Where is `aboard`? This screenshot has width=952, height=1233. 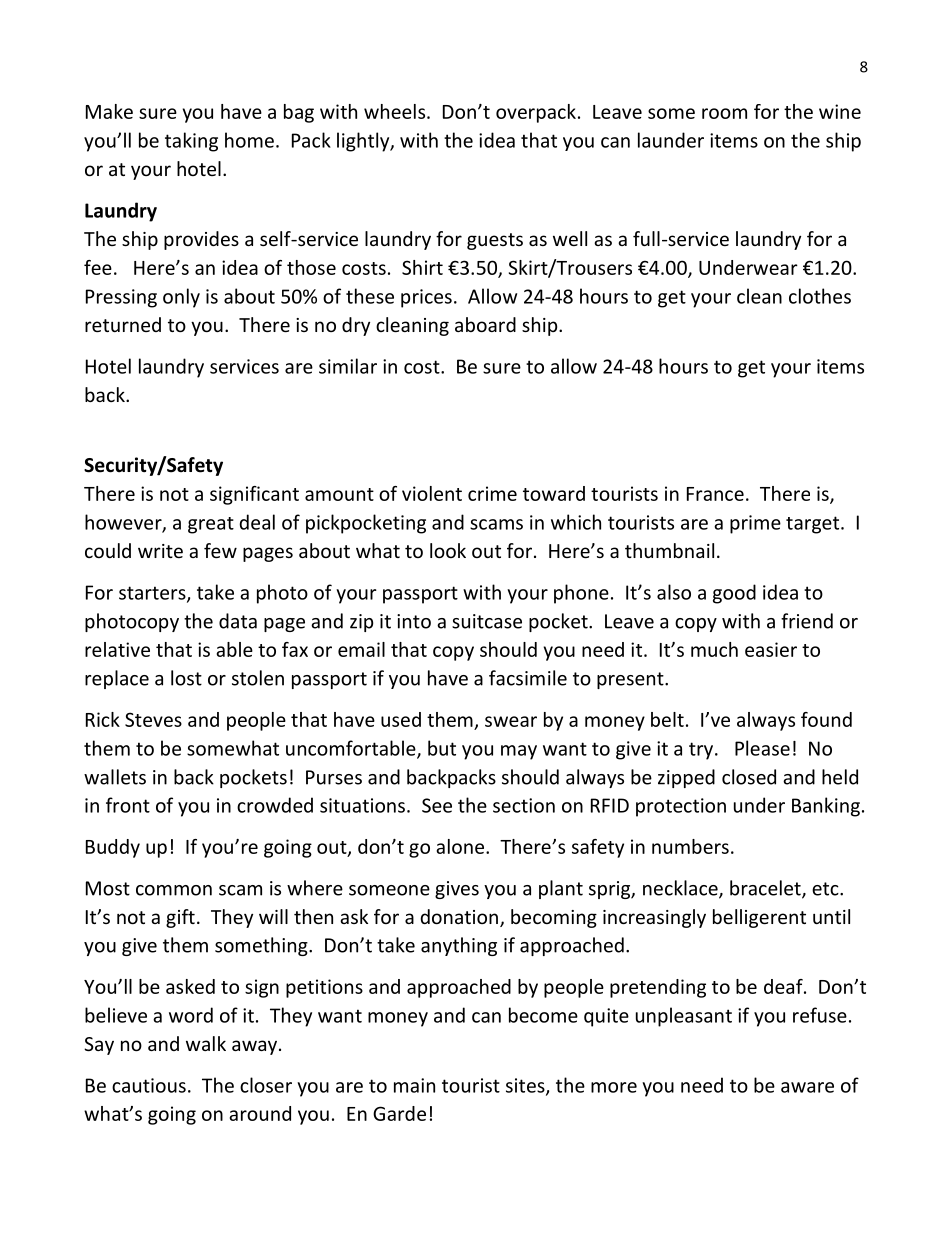
aboard is located at coordinates (485, 324).
